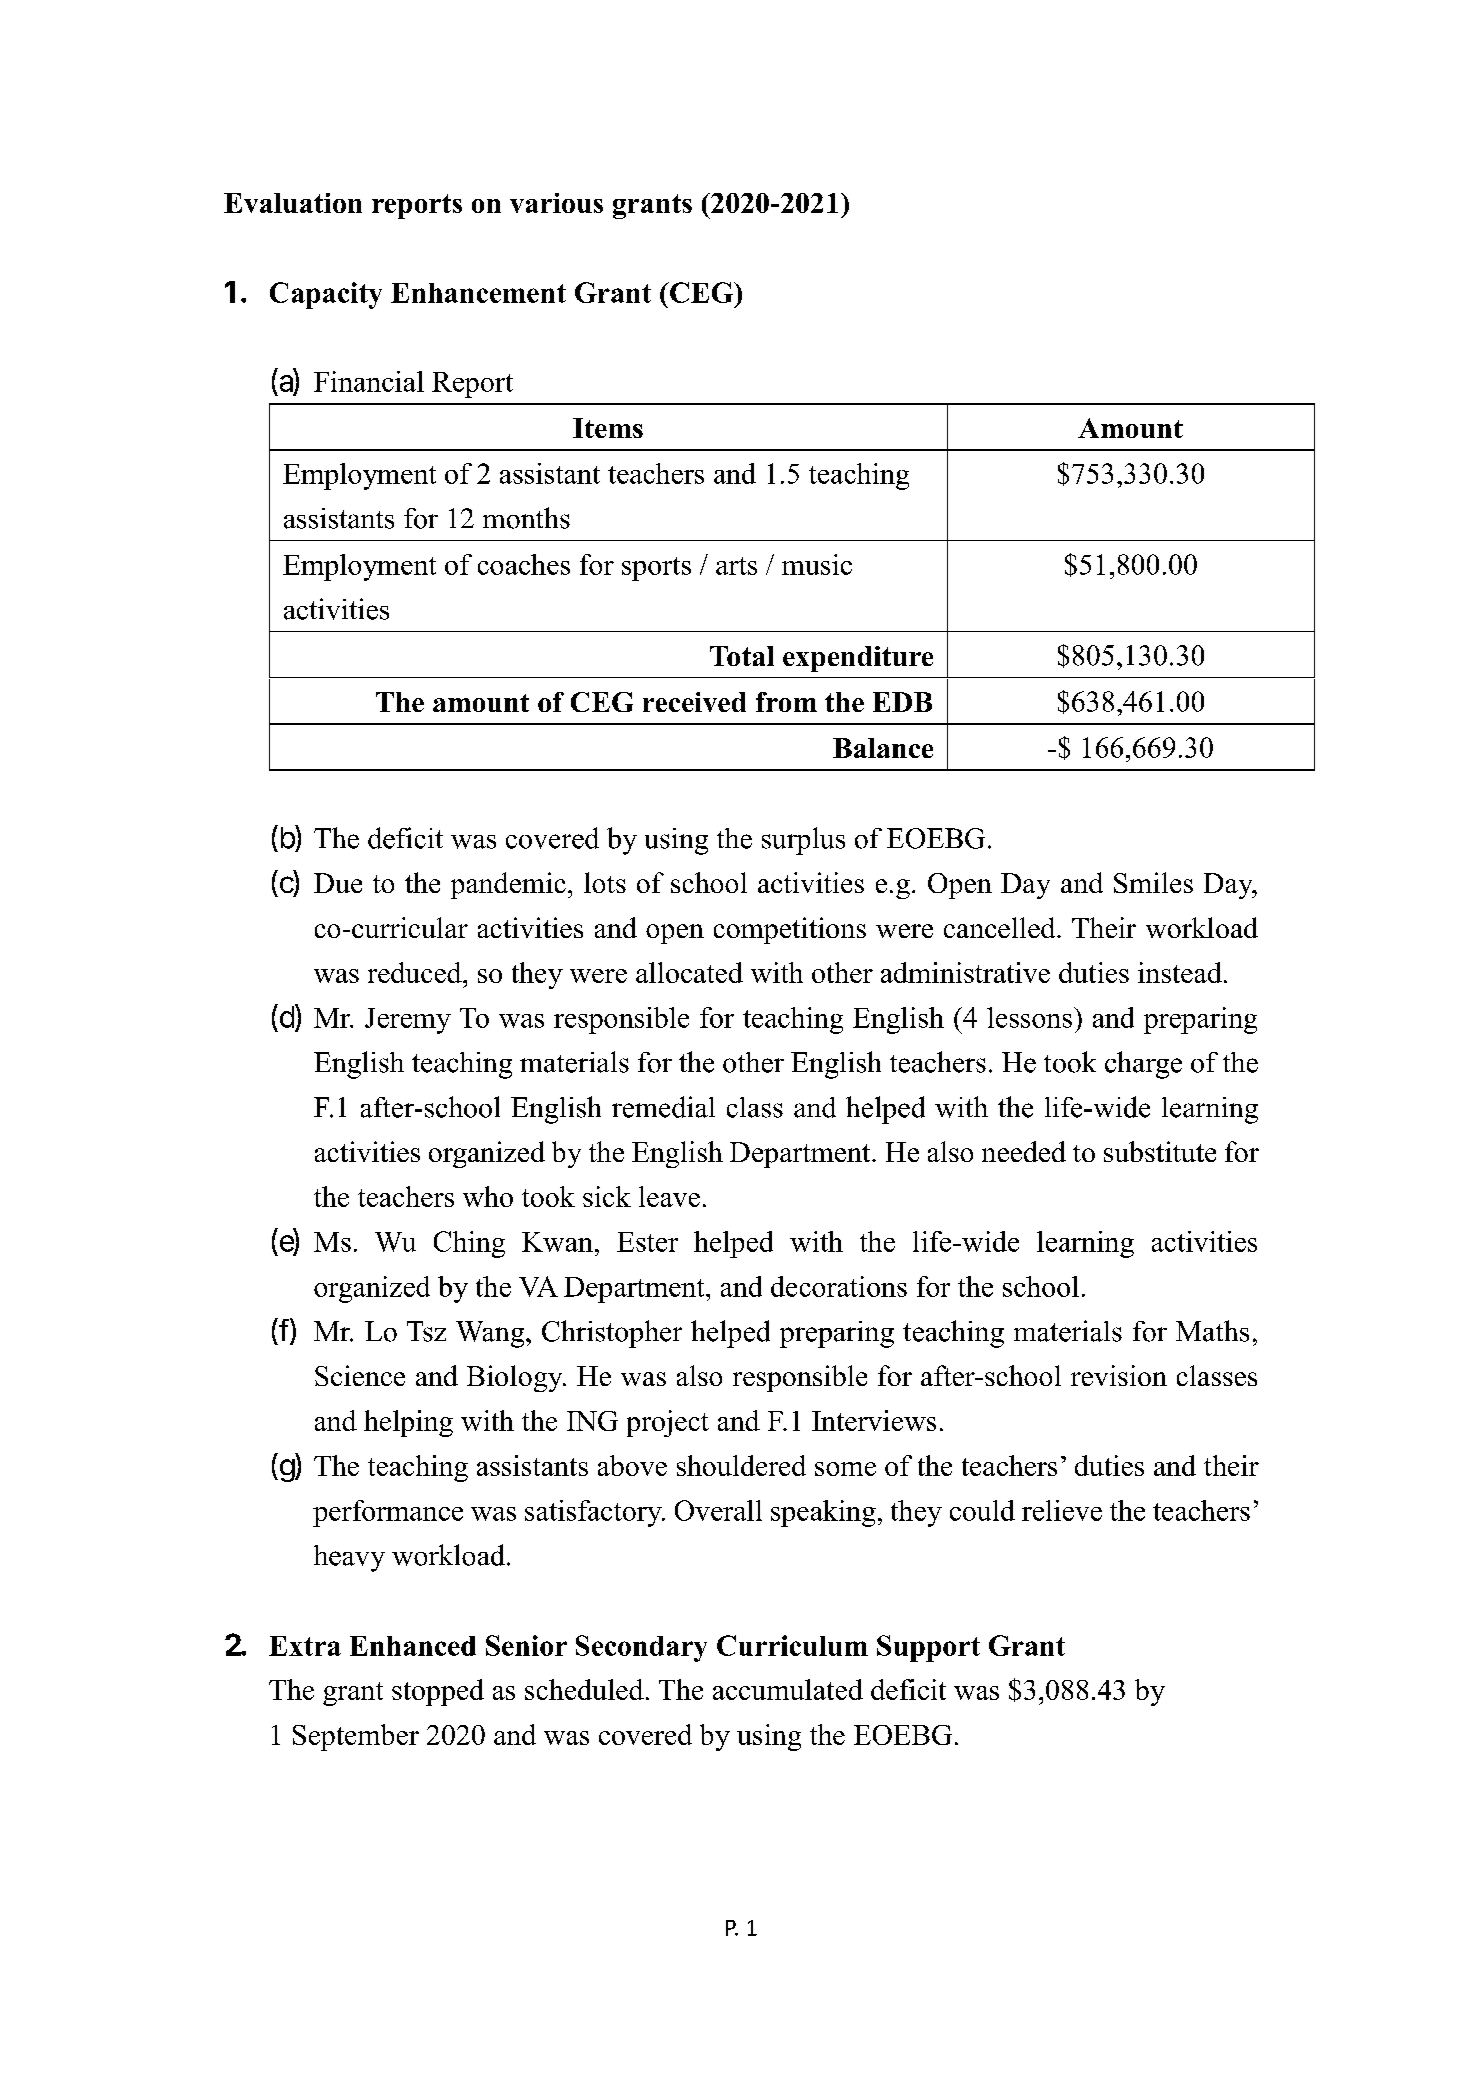  Describe the element at coordinates (788, 1689) in the screenshot. I see `accumulated` at that location.
